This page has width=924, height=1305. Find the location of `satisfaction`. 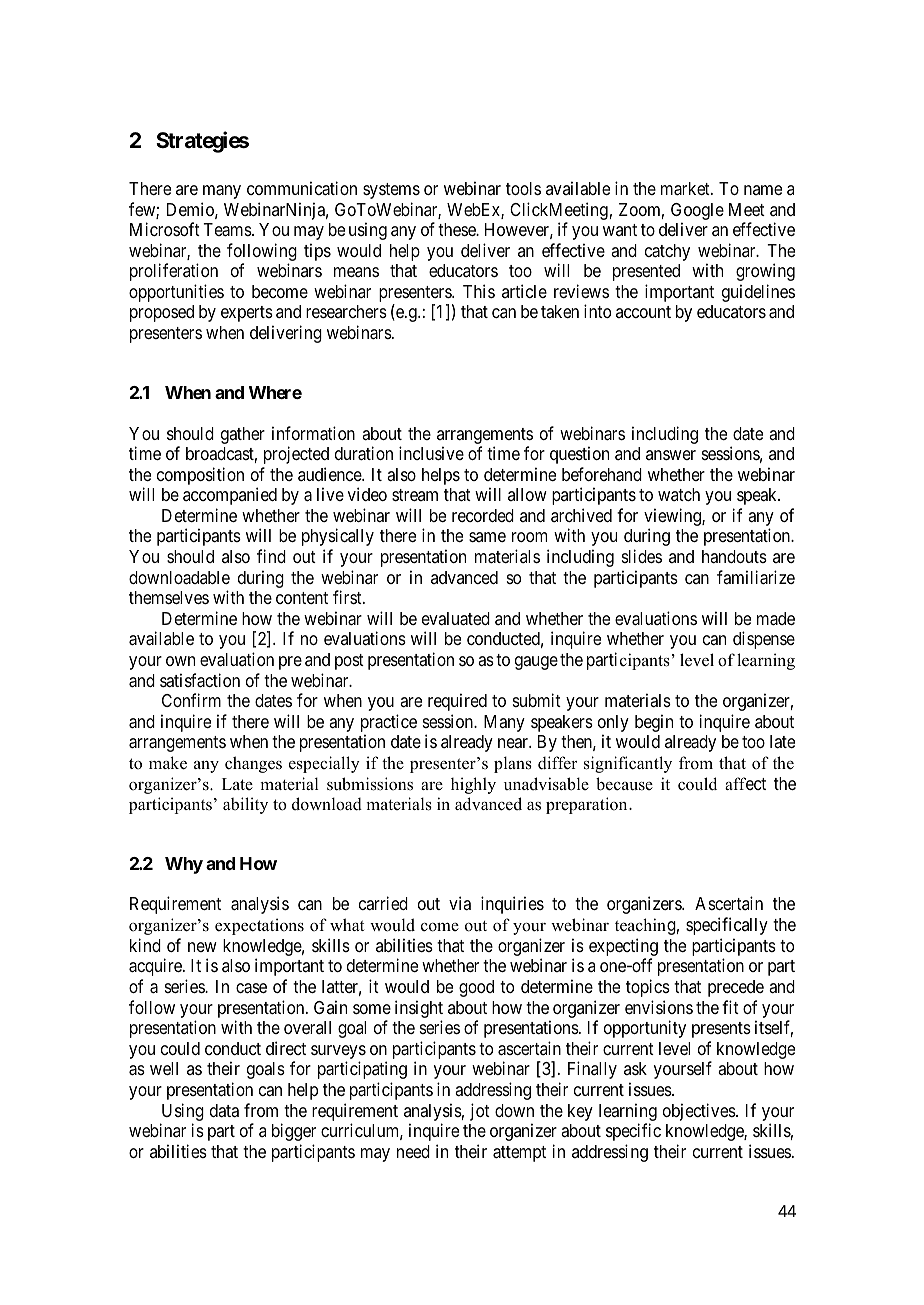

satisfaction is located at coordinates (200, 680).
